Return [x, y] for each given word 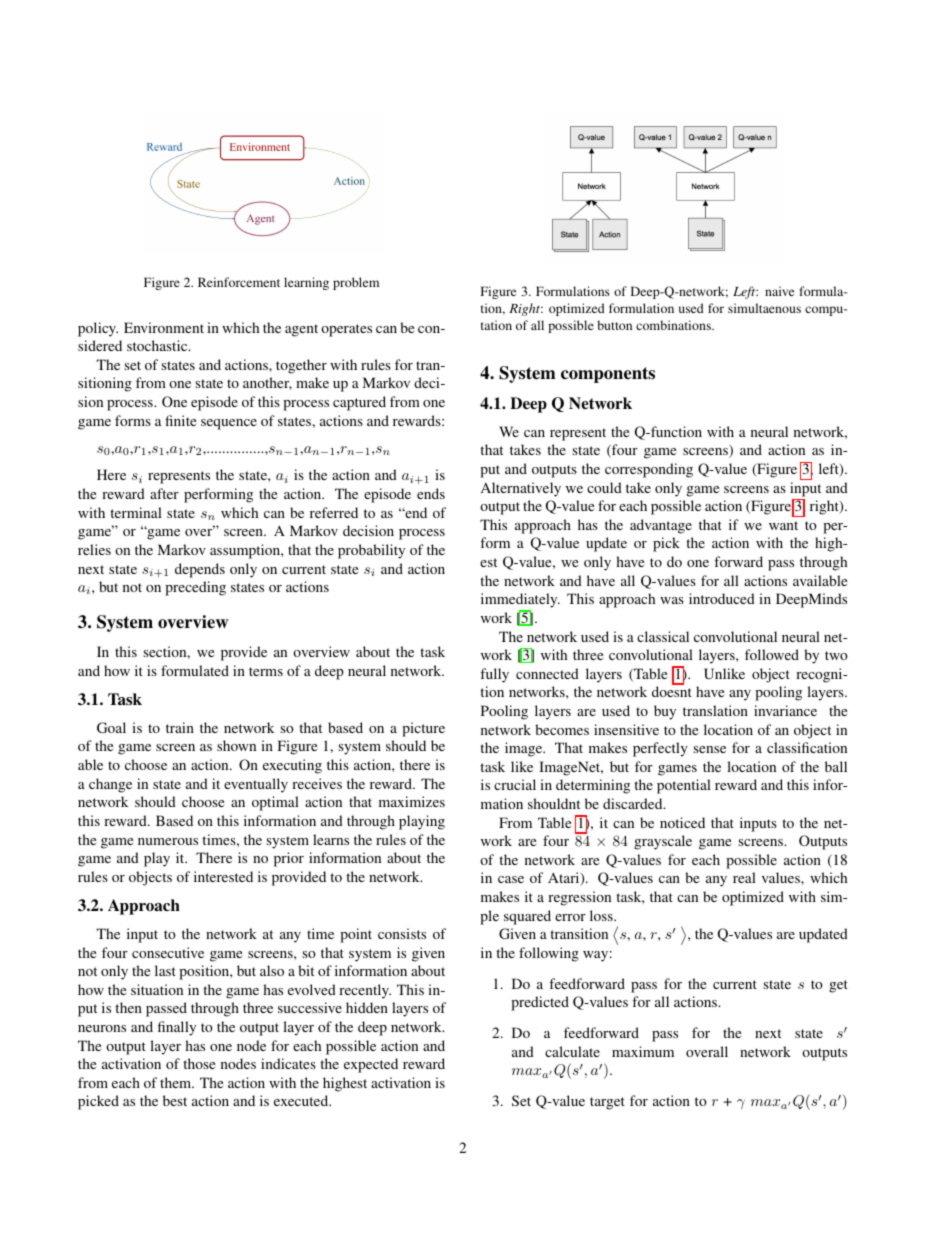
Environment [164, 327]
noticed [682, 822]
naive [779, 291]
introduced [722, 598]
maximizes [412, 801]
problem [356, 283]
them [177, 1082]
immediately [520, 602]
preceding [195, 588]
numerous [168, 841]
